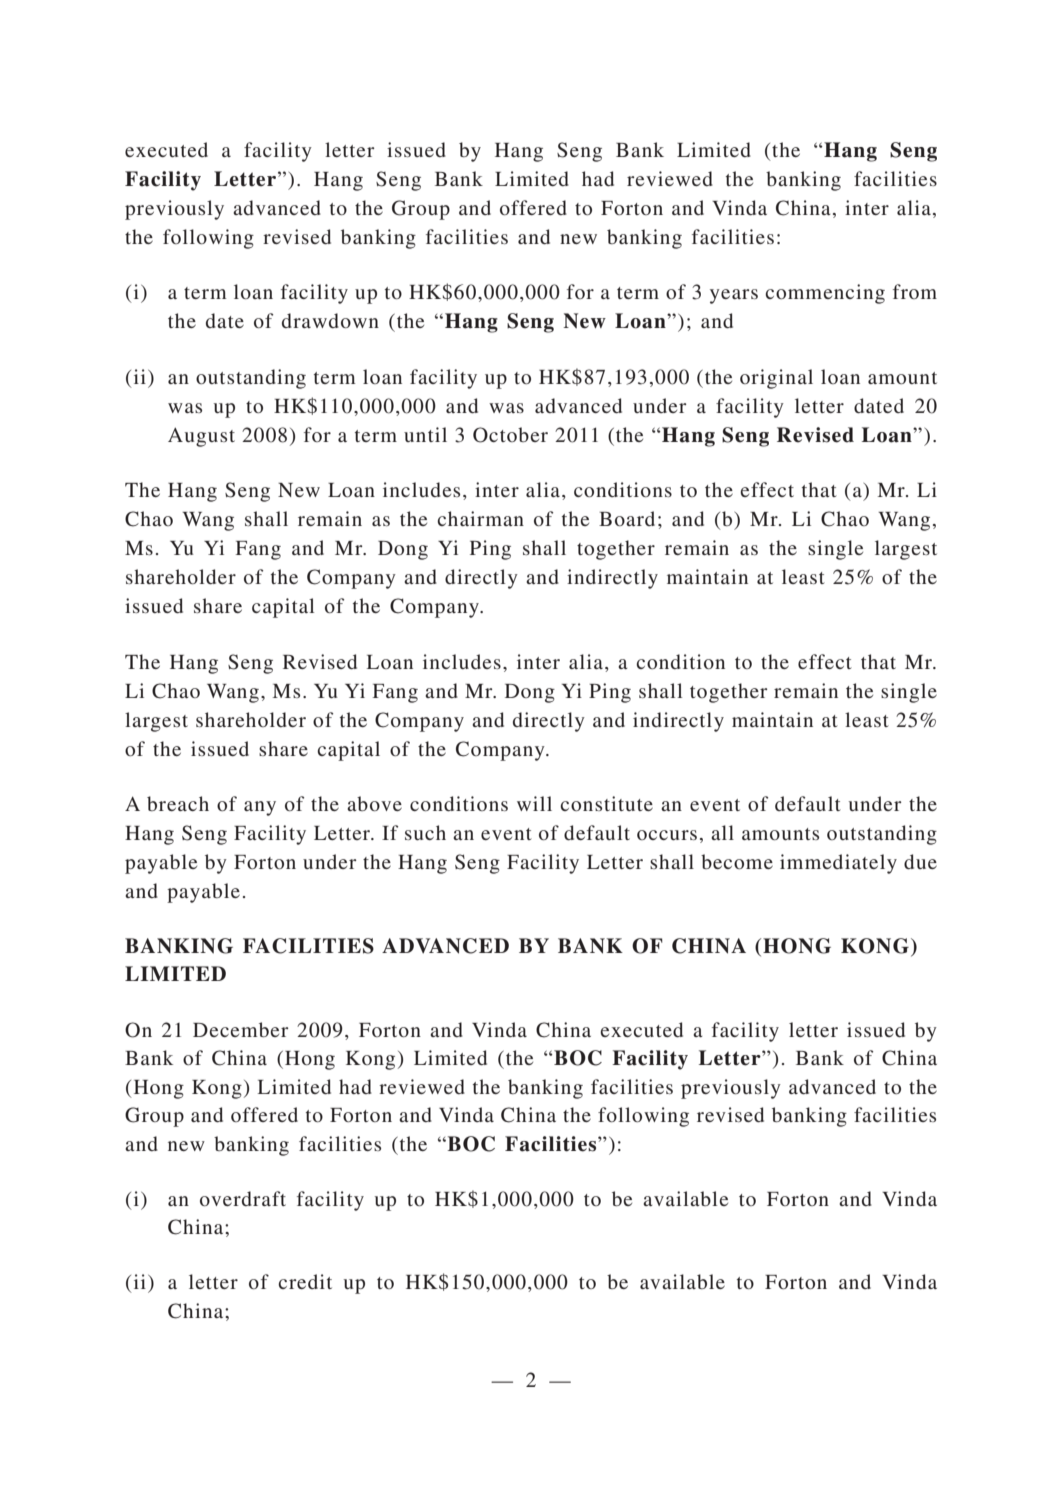  I want to click on credit, so click(305, 1281).
